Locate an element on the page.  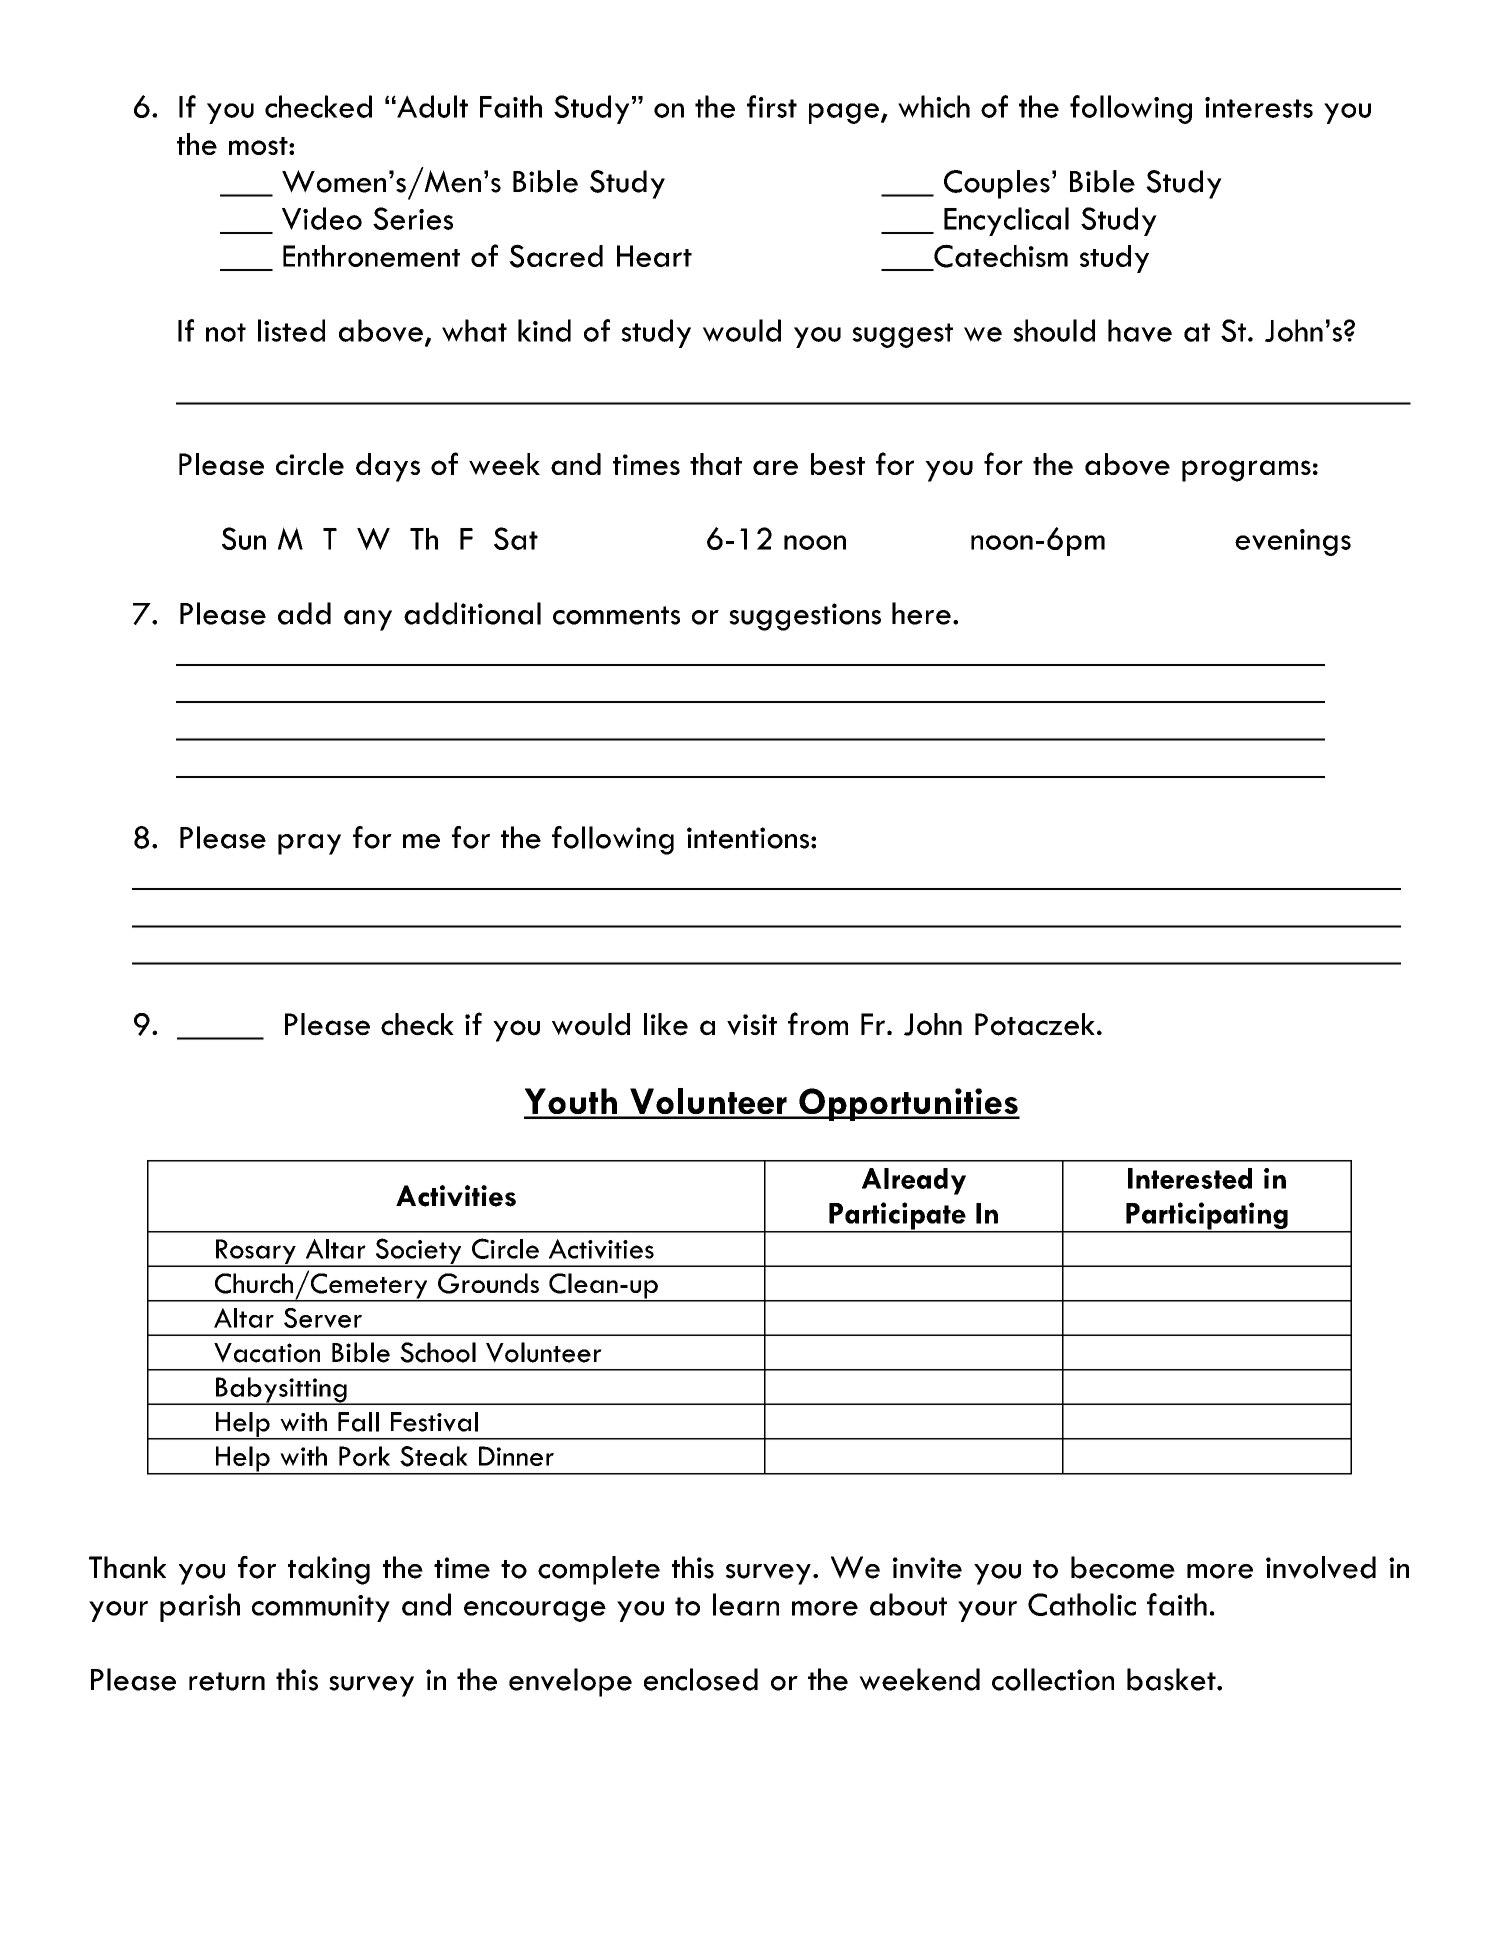
interests is located at coordinates (1259, 107).
